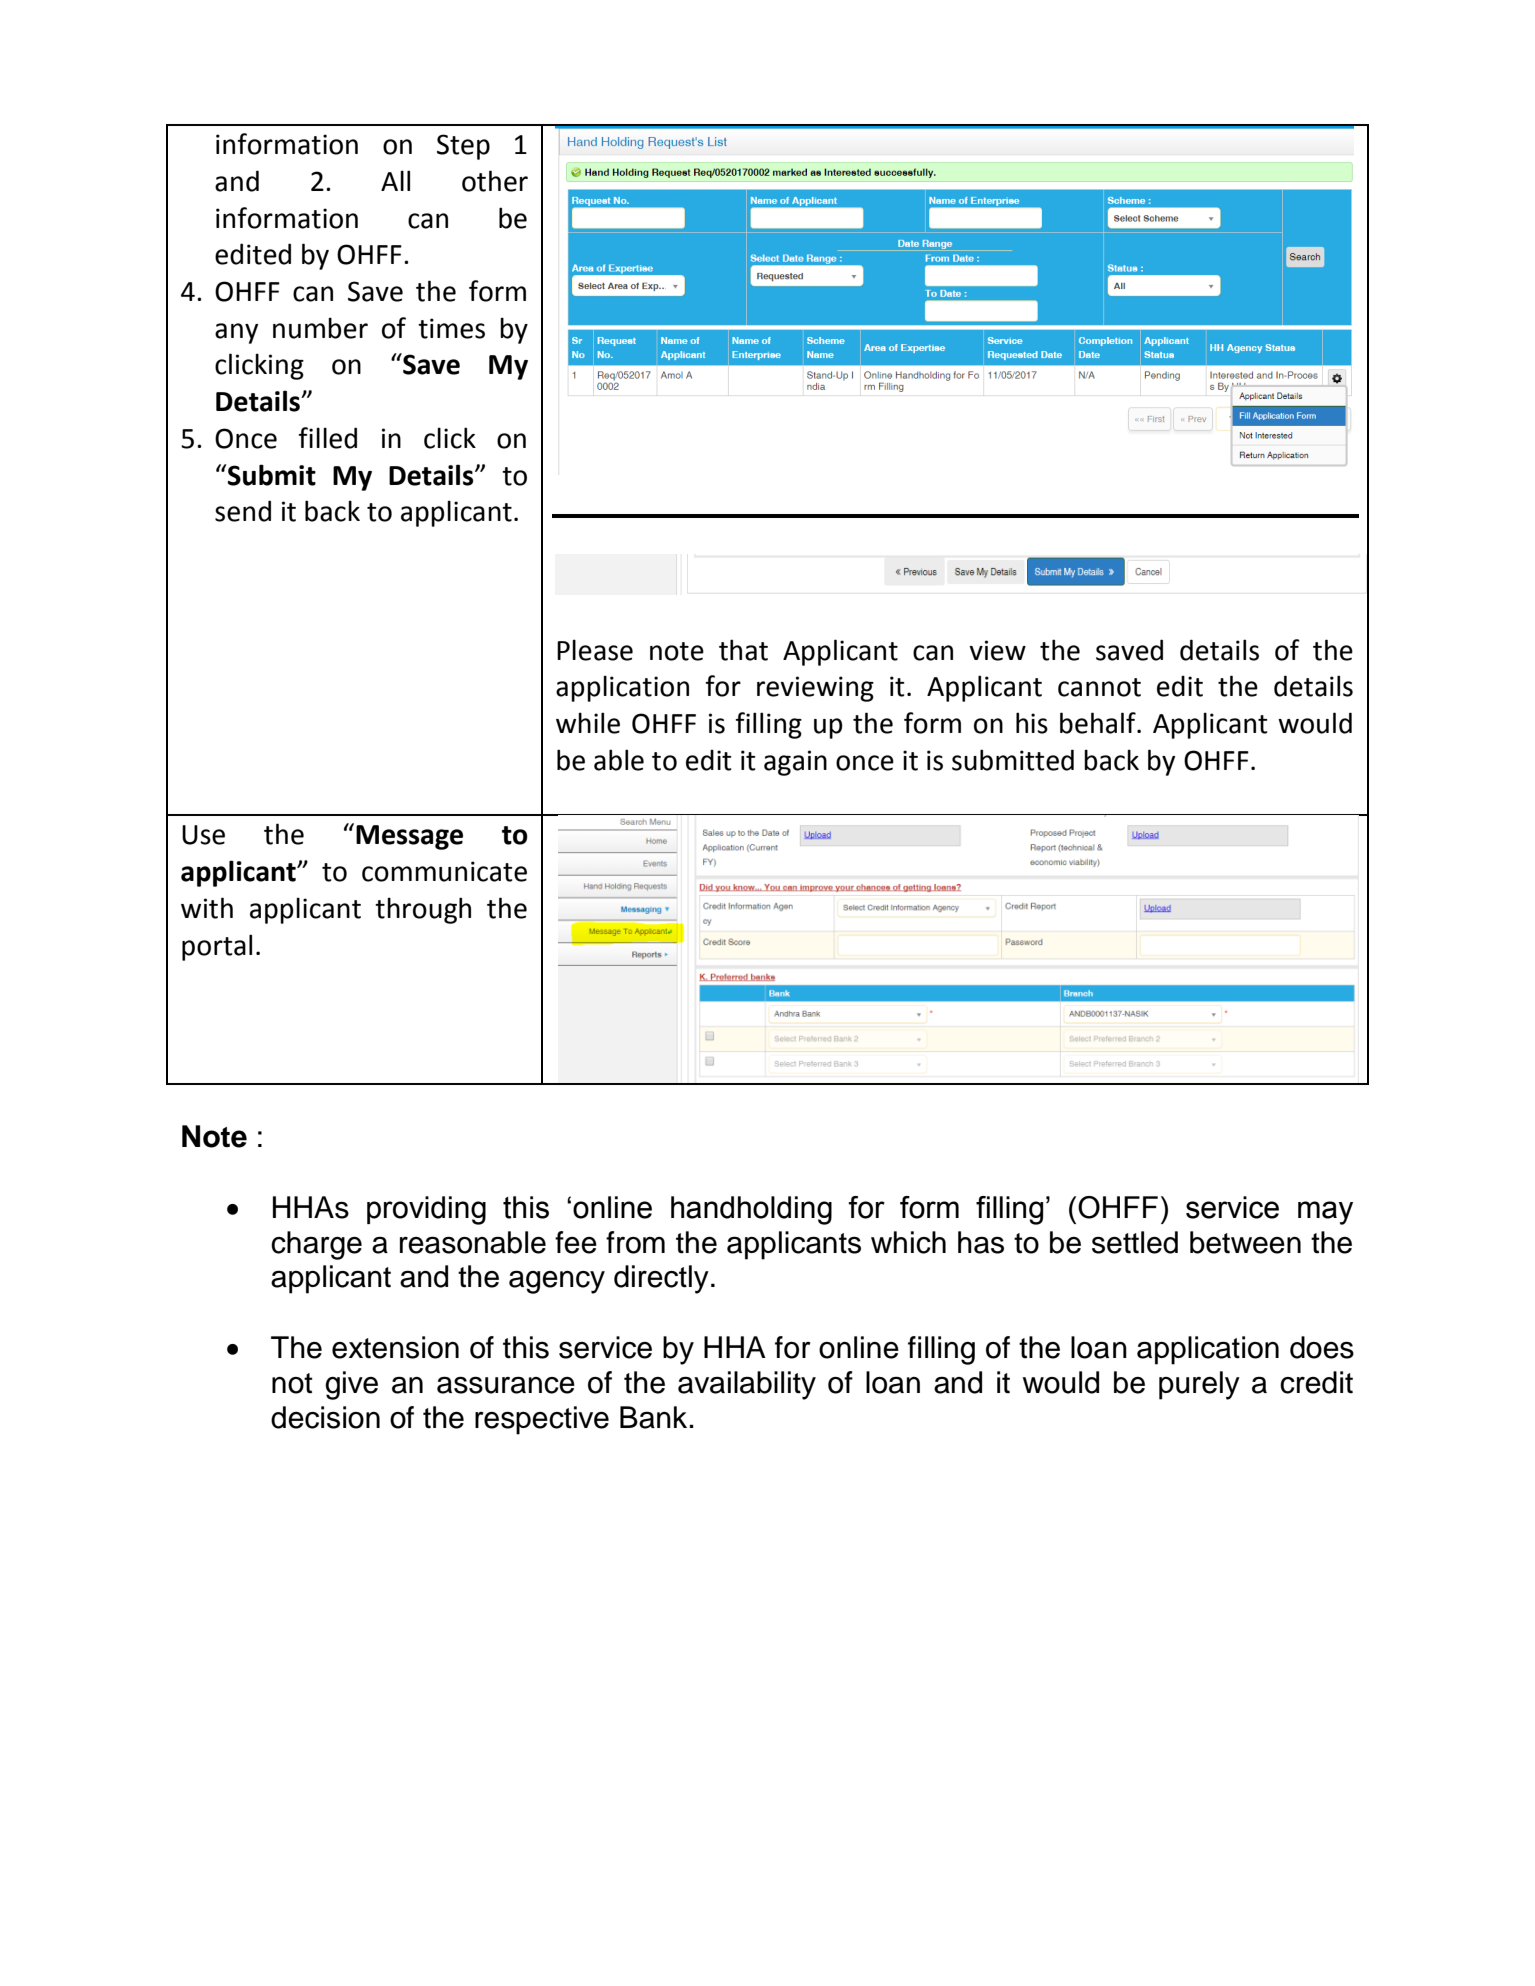 This screenshot has width=1535, height=1986. Describe the element at coordinates (495, 181) in the screenshot. I see `other` at that location.
